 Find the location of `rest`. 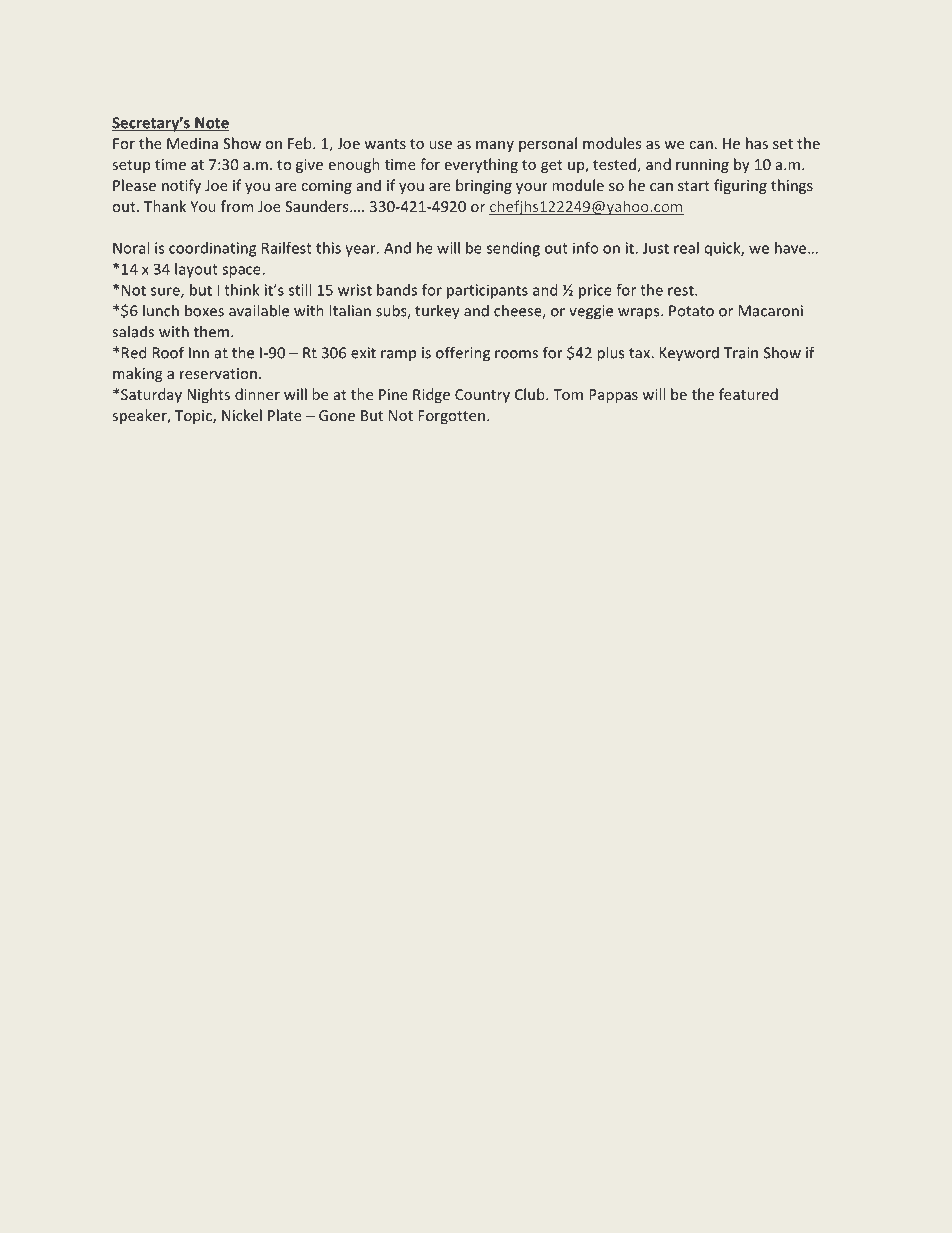

rest is located at coordinates (682, 290).
